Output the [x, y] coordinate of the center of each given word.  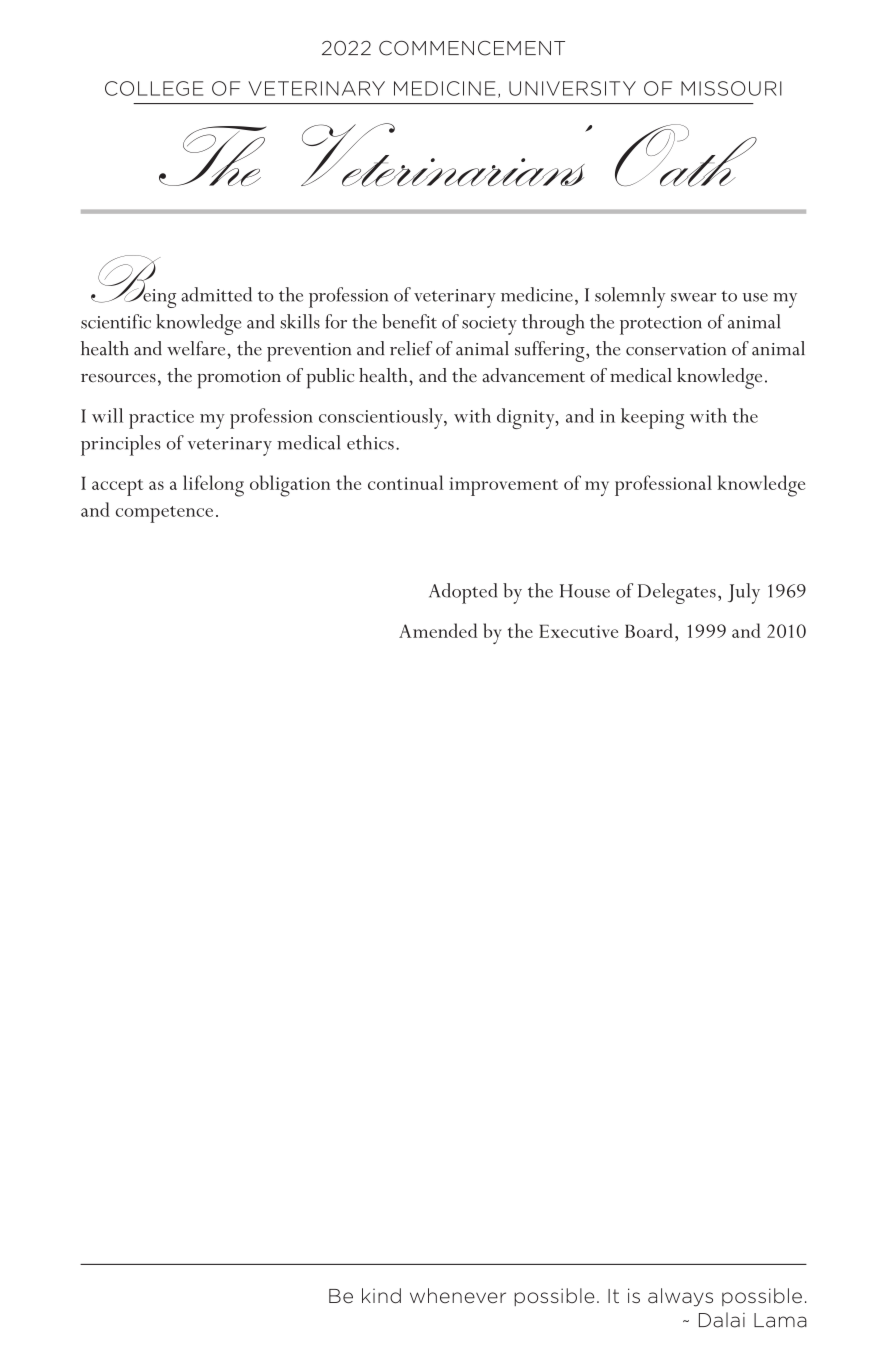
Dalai [722, 1320]
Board [649, 630]
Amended [438, 630]
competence [164, 514]
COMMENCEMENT [472, 48]
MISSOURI [731, 88]
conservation [676, 349]
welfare [197, 348]
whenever [458, 1295]
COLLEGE [154, 88]
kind [381, 1295]
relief [411, 348]
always [680, 1297]
